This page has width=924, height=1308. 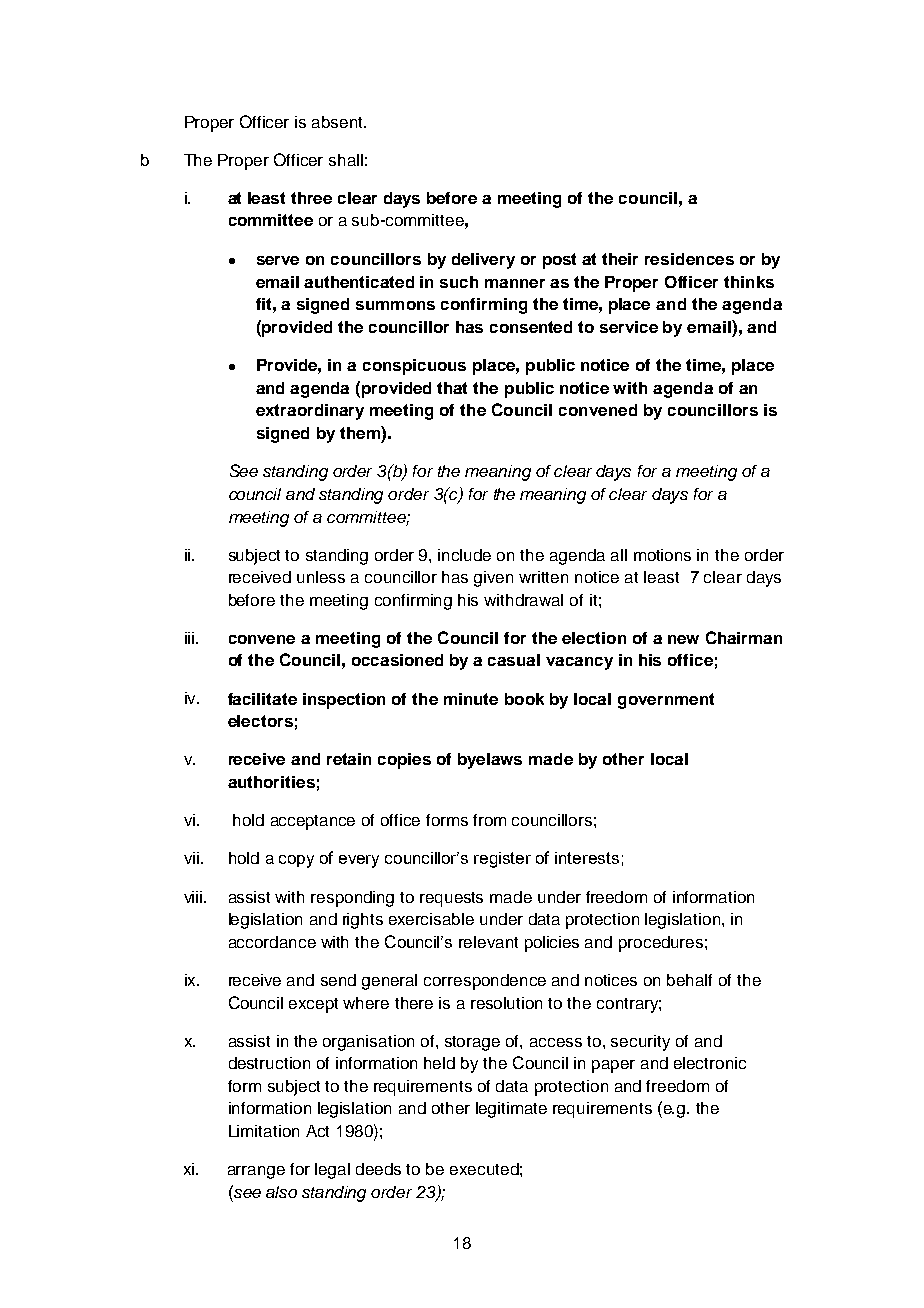 I want to click on delivery, so click(x=483, y=261).
